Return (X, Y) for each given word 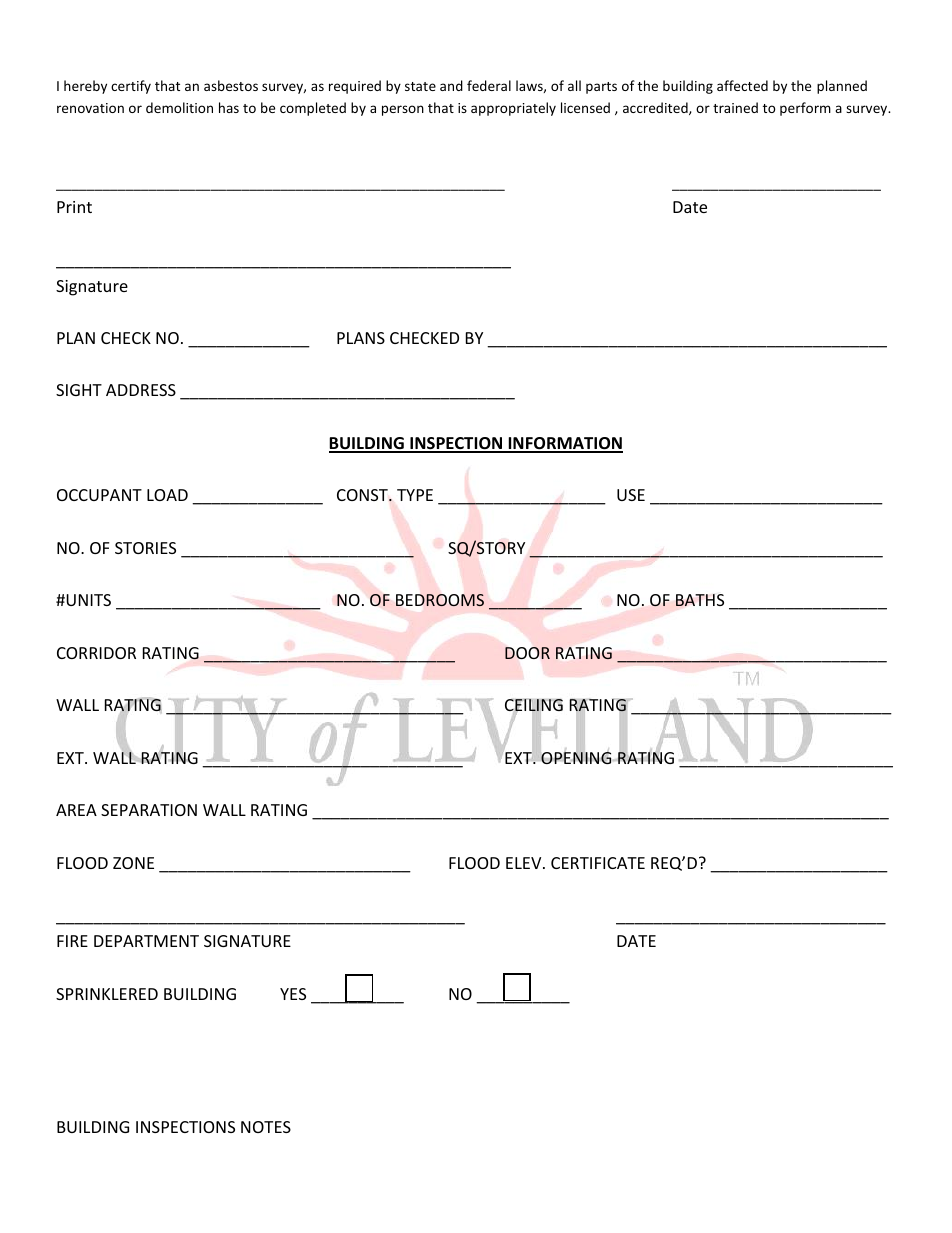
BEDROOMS (440, 600)
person (403, 110)
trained (735, 107)
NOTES (266, 1127)
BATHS (700, 600)
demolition (179, 107)
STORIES (145, 548)
